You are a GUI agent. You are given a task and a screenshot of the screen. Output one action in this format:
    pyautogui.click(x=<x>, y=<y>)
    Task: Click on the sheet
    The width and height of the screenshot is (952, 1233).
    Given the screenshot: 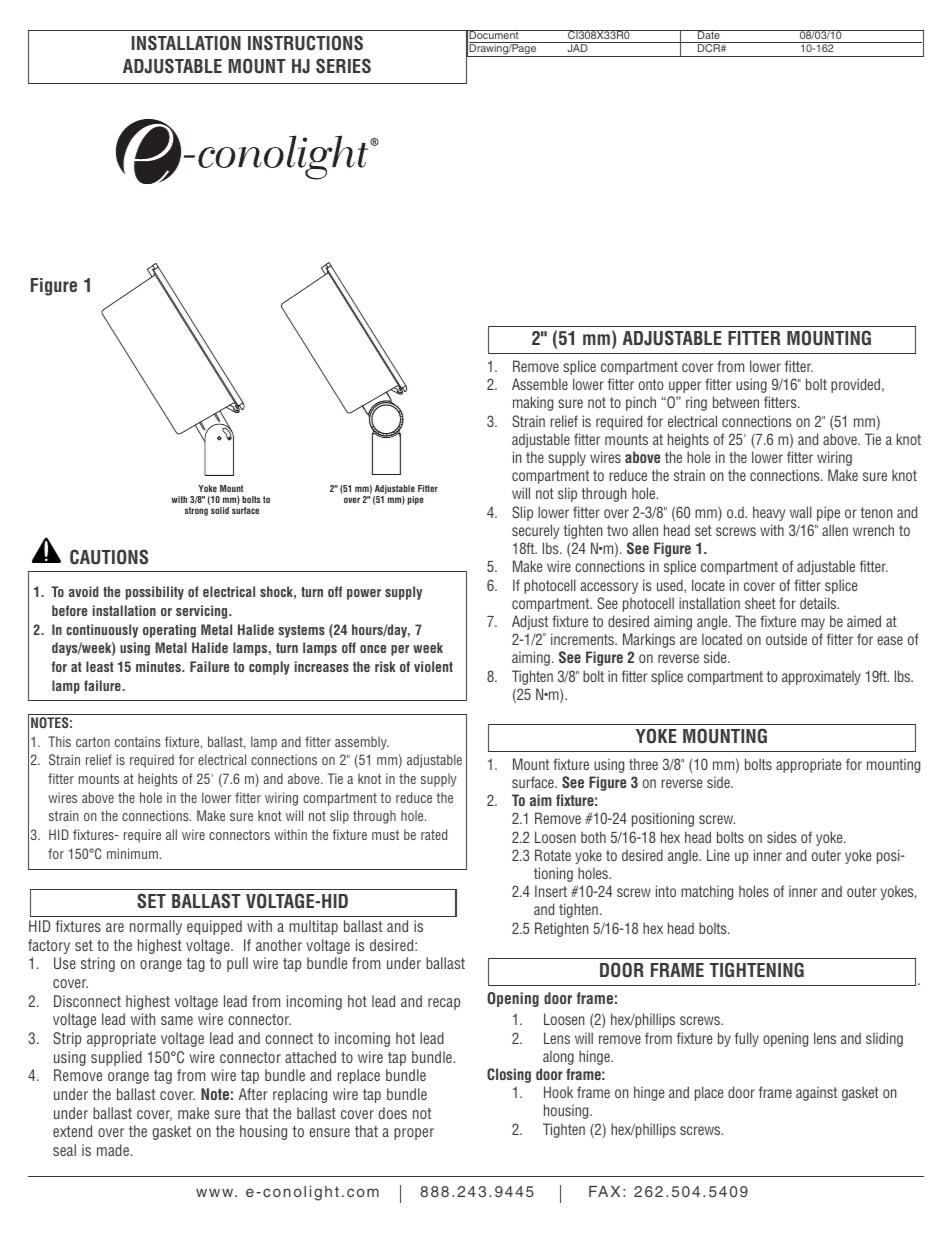 What is the action you would take?
    pyautogui.click(x=760, y=603)
